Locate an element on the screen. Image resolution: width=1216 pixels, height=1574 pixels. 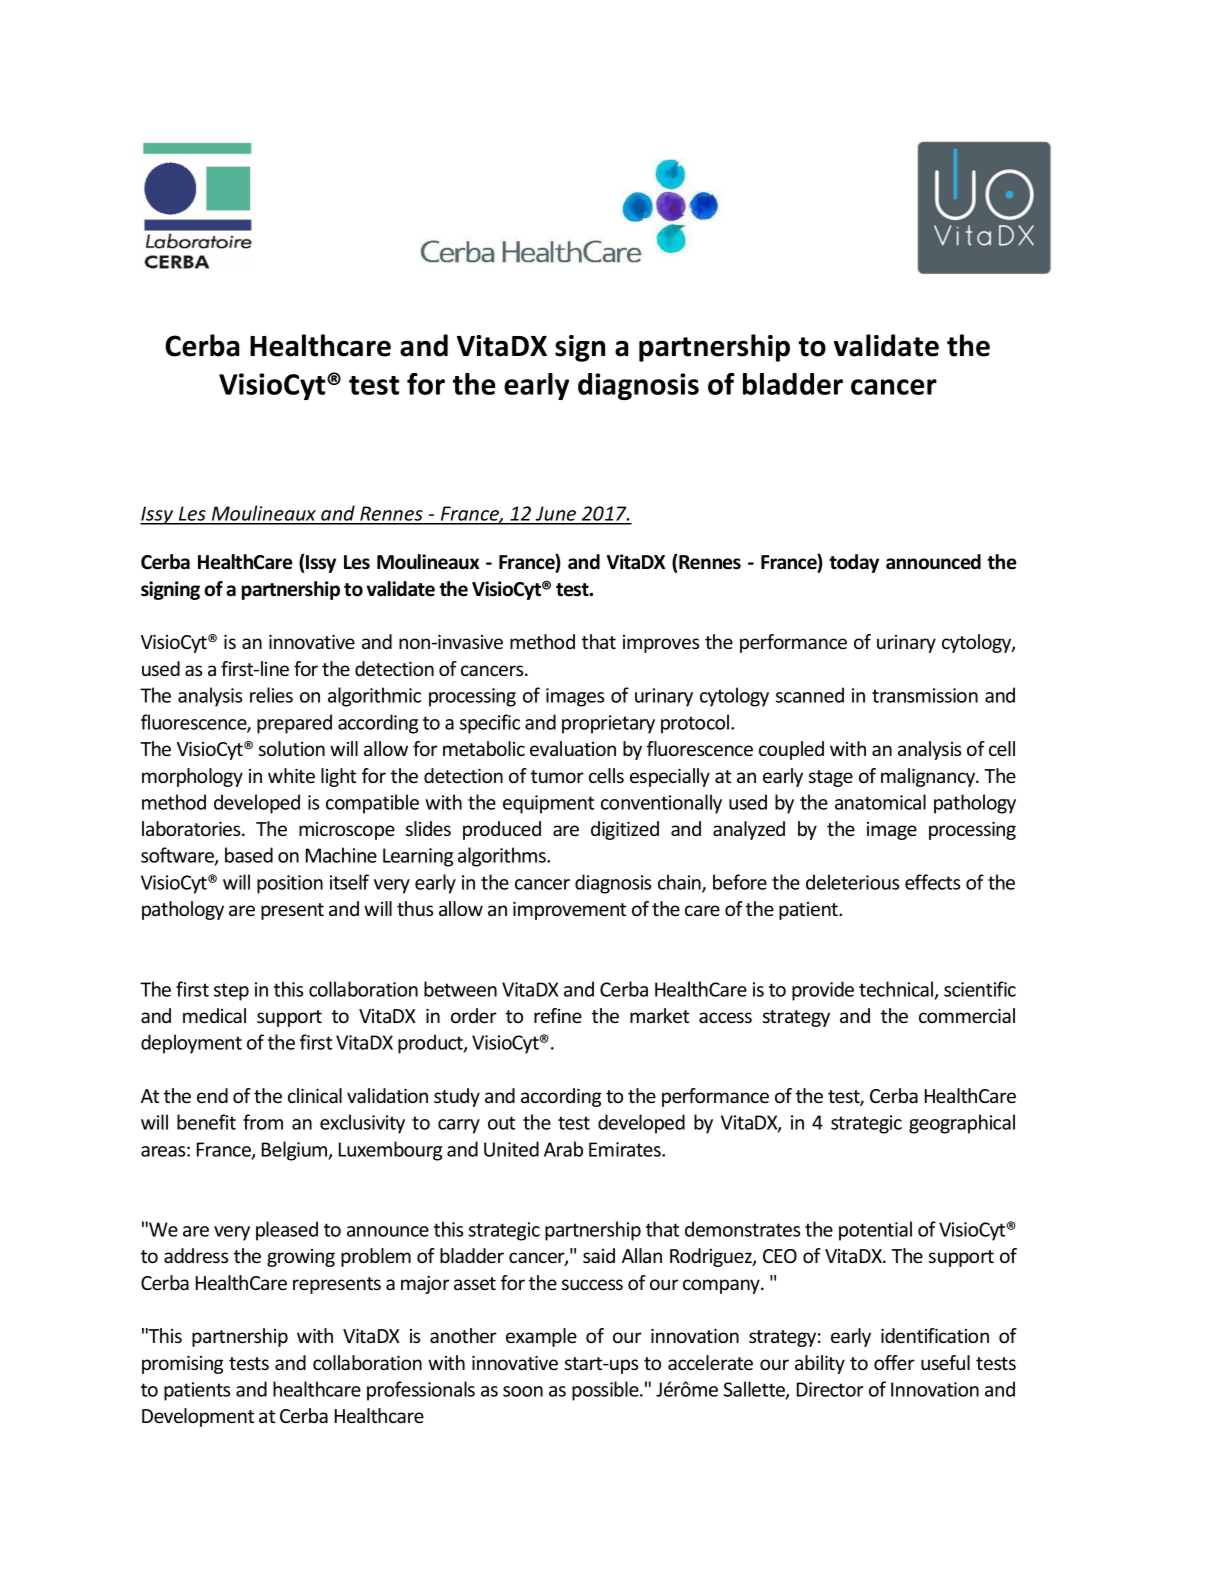
today is located at coordinates (854, 563).
